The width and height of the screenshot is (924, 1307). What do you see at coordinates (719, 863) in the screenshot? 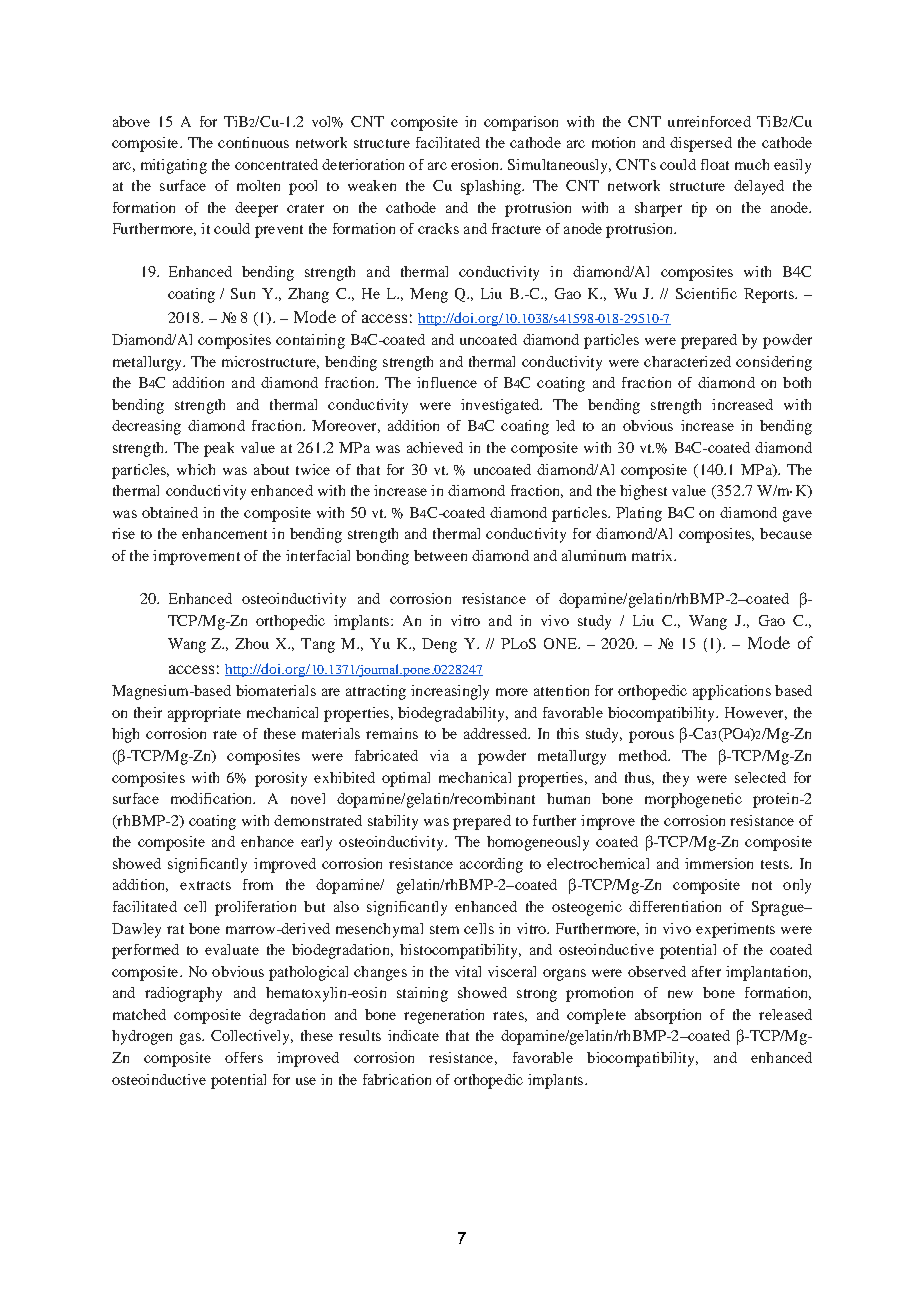
I see `immersion` at bounding box center [719, 863].
